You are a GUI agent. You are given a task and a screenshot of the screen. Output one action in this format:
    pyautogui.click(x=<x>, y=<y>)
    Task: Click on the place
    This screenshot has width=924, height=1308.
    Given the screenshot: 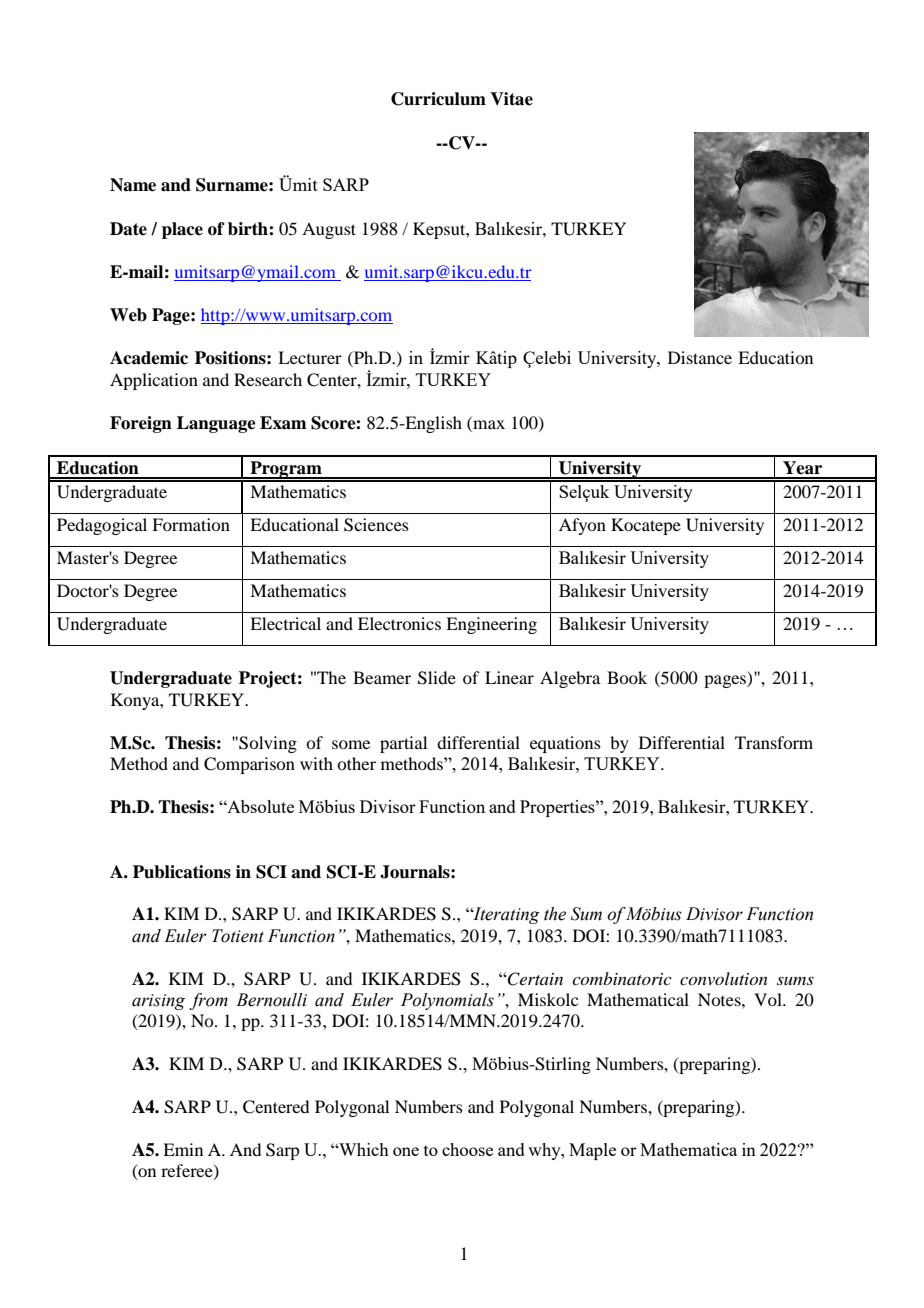 What is the action you would take?
    pyautogui.click(x=182, y=230)
